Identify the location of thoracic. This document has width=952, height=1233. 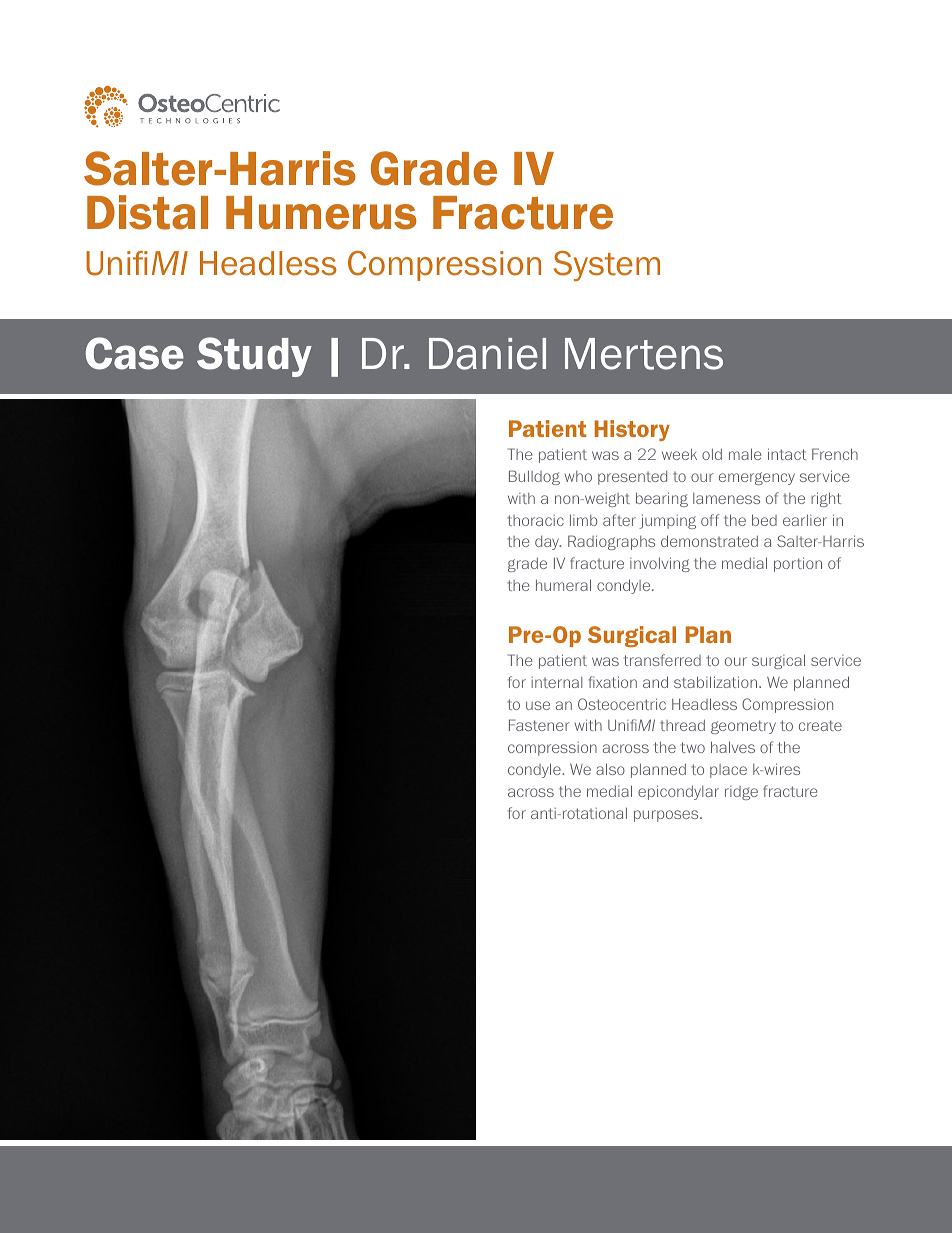
(535, 520).
